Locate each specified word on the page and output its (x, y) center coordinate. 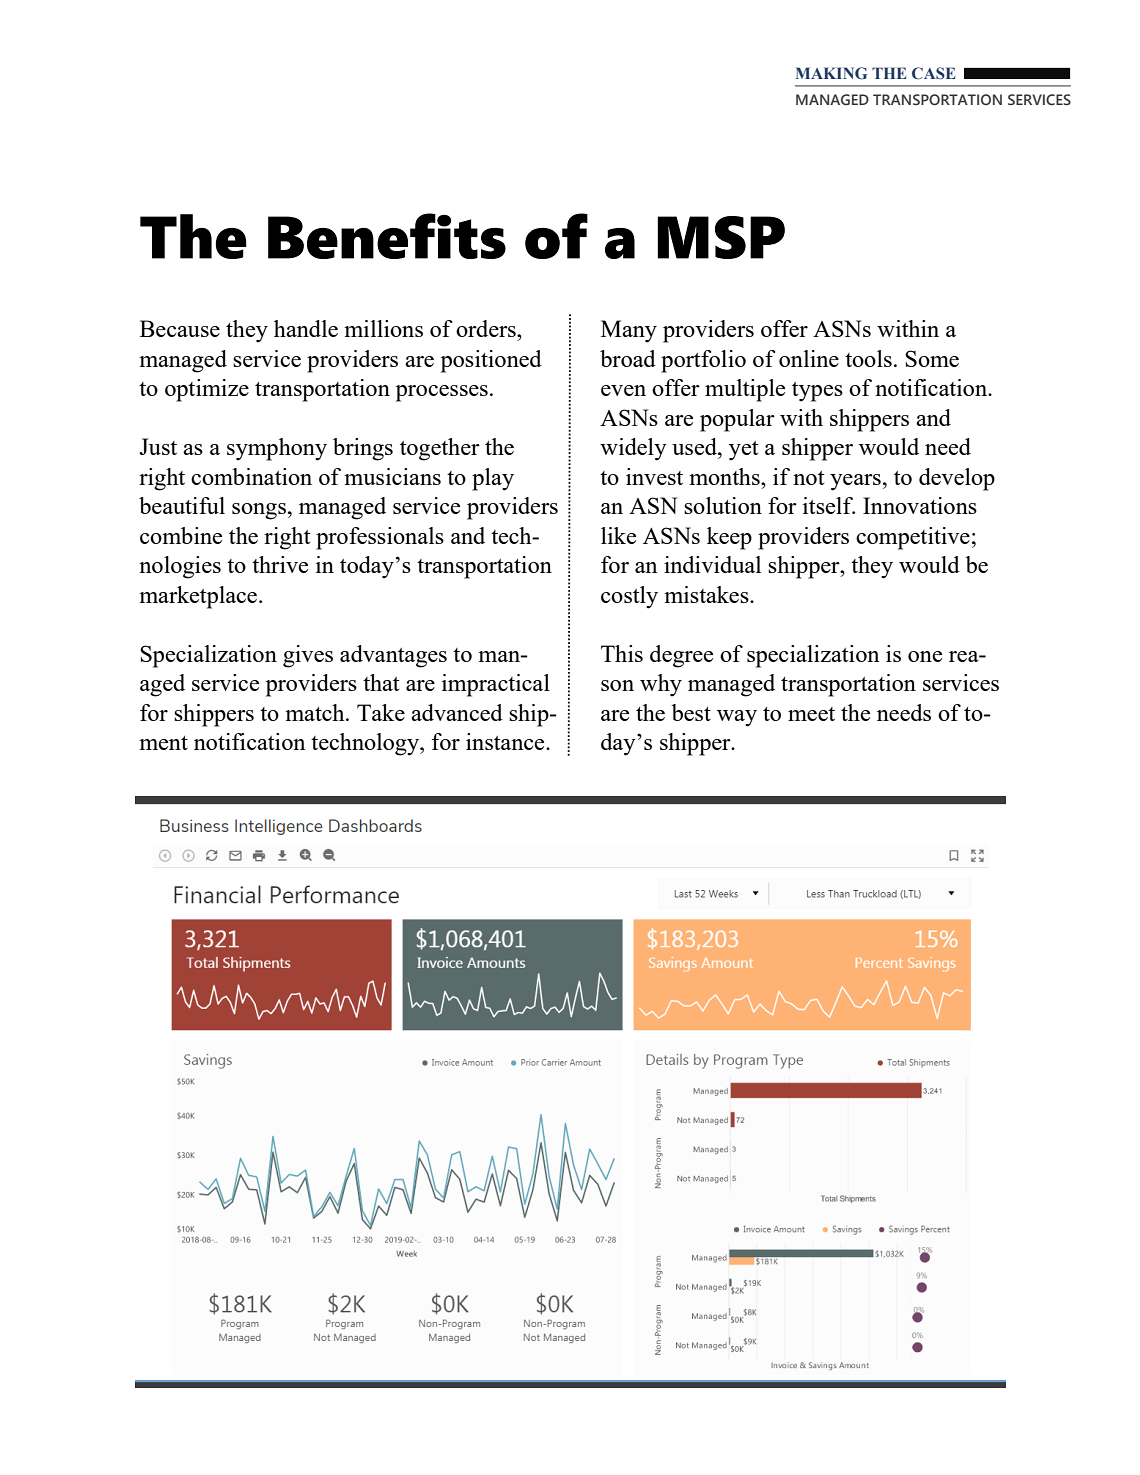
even (623, 390)
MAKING (831, 73)
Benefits (387, 236)
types (817, 392)
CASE (934, 73)
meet (811, 714)
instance (506, 741)
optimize (207, 390)
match (316, 712)
